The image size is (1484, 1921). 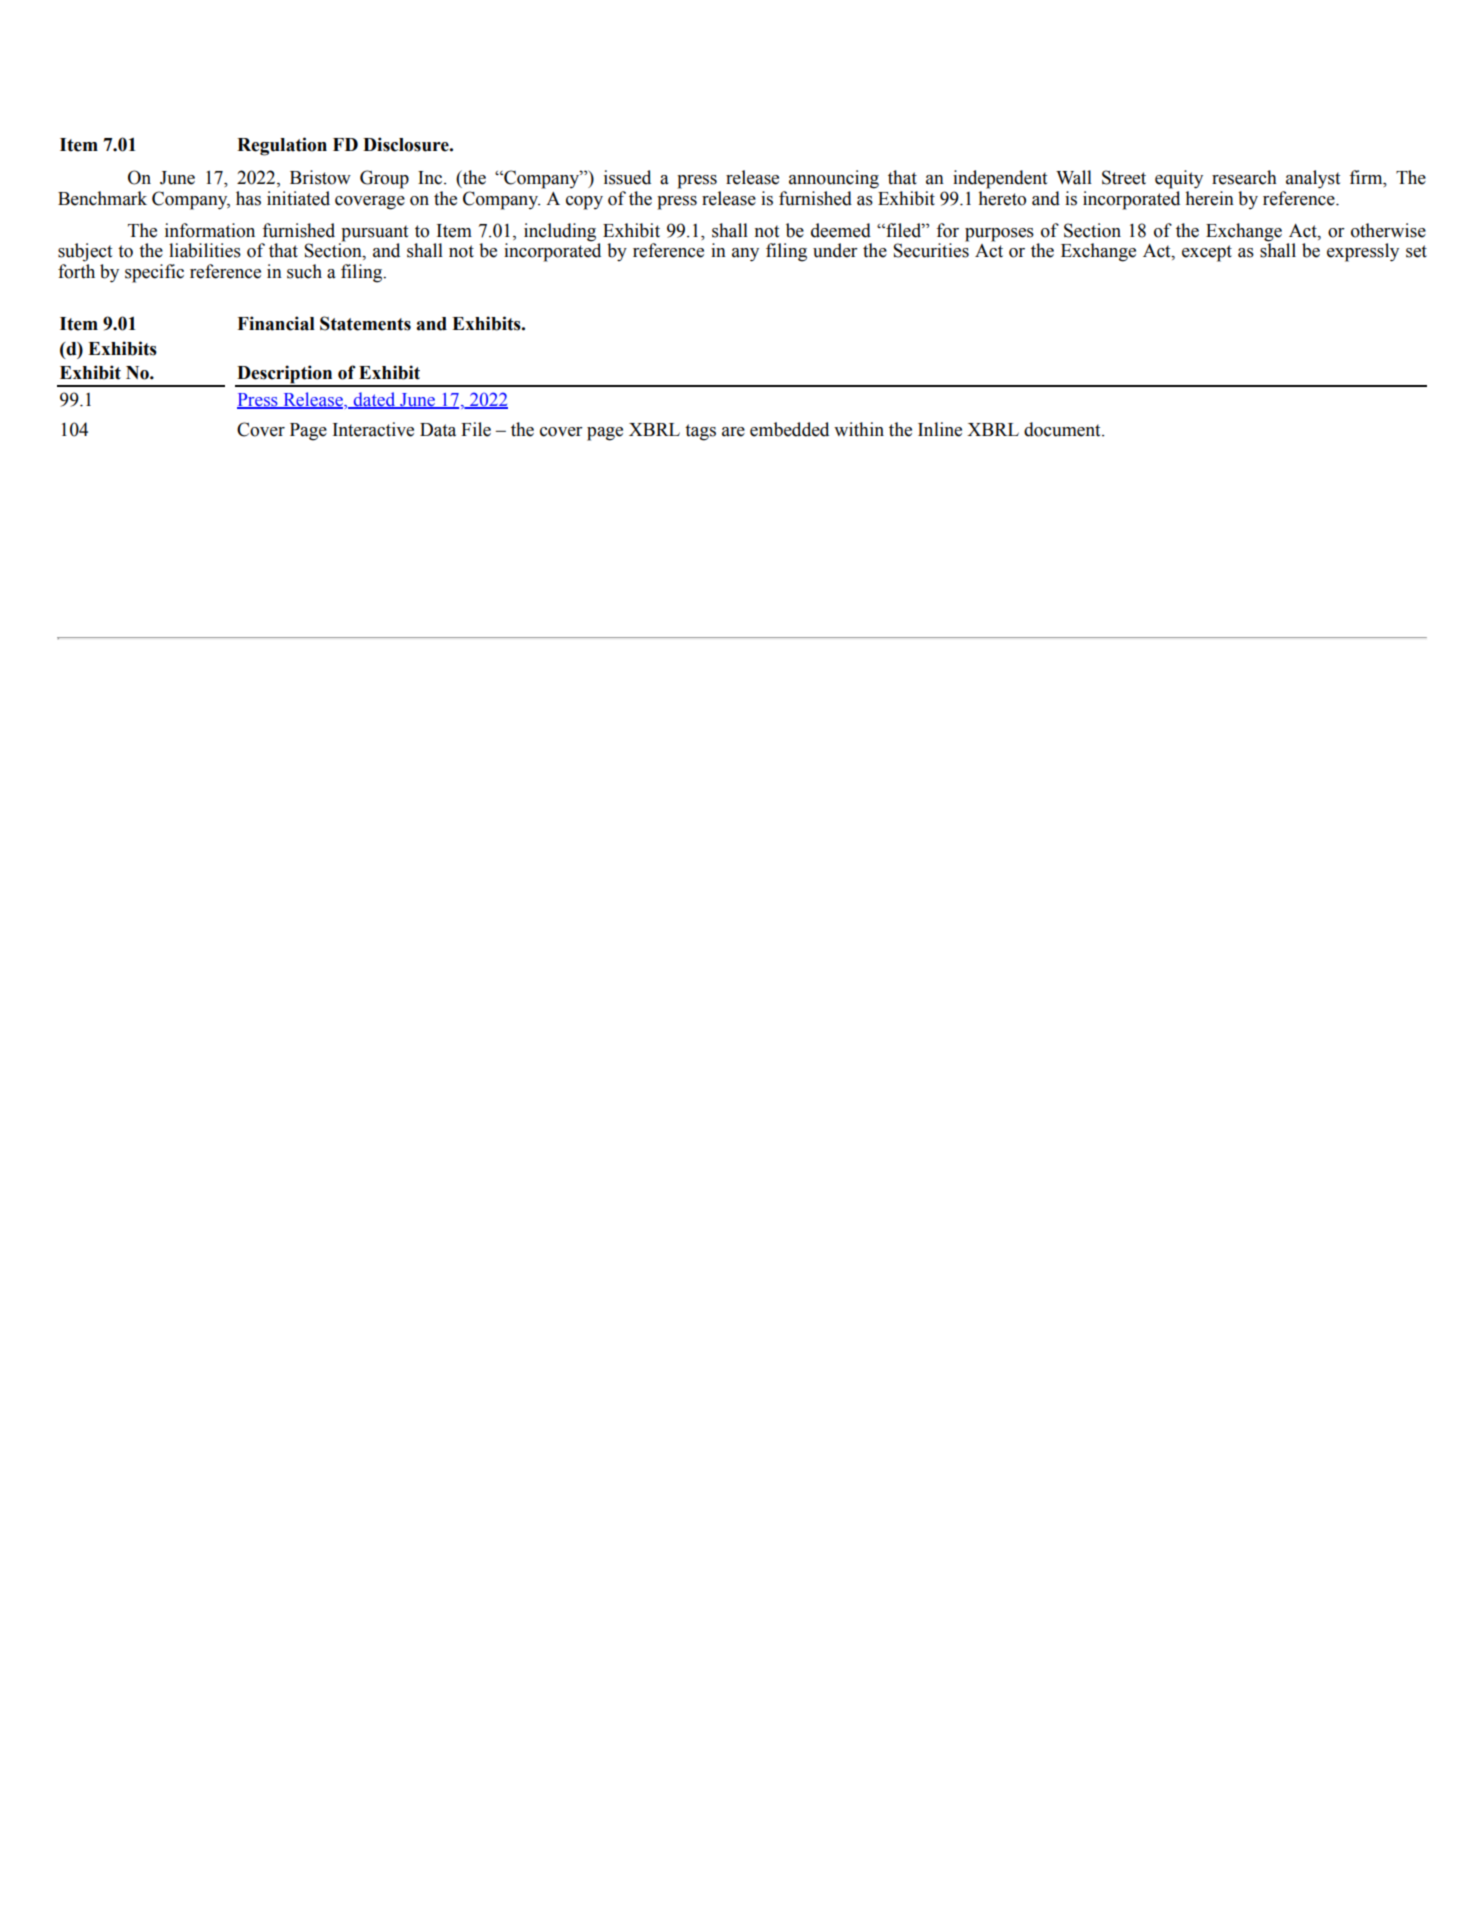 I want to click on Inline, so click(x=940, y=429).
